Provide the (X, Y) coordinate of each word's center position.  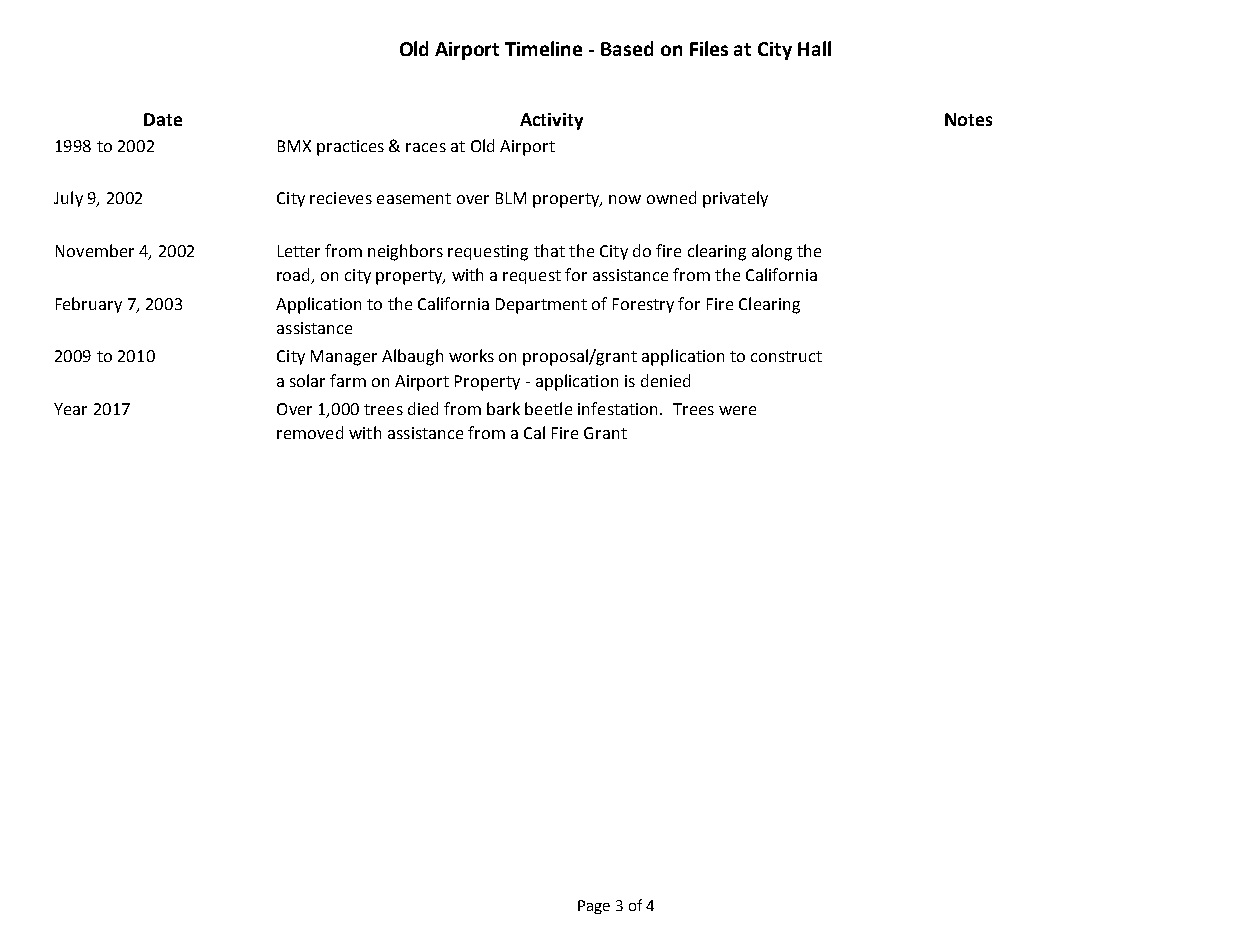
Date (163, 119)
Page (594, 907)
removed (310, 432)
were (737, 410)
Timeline (543, 48)
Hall (814, 48)
